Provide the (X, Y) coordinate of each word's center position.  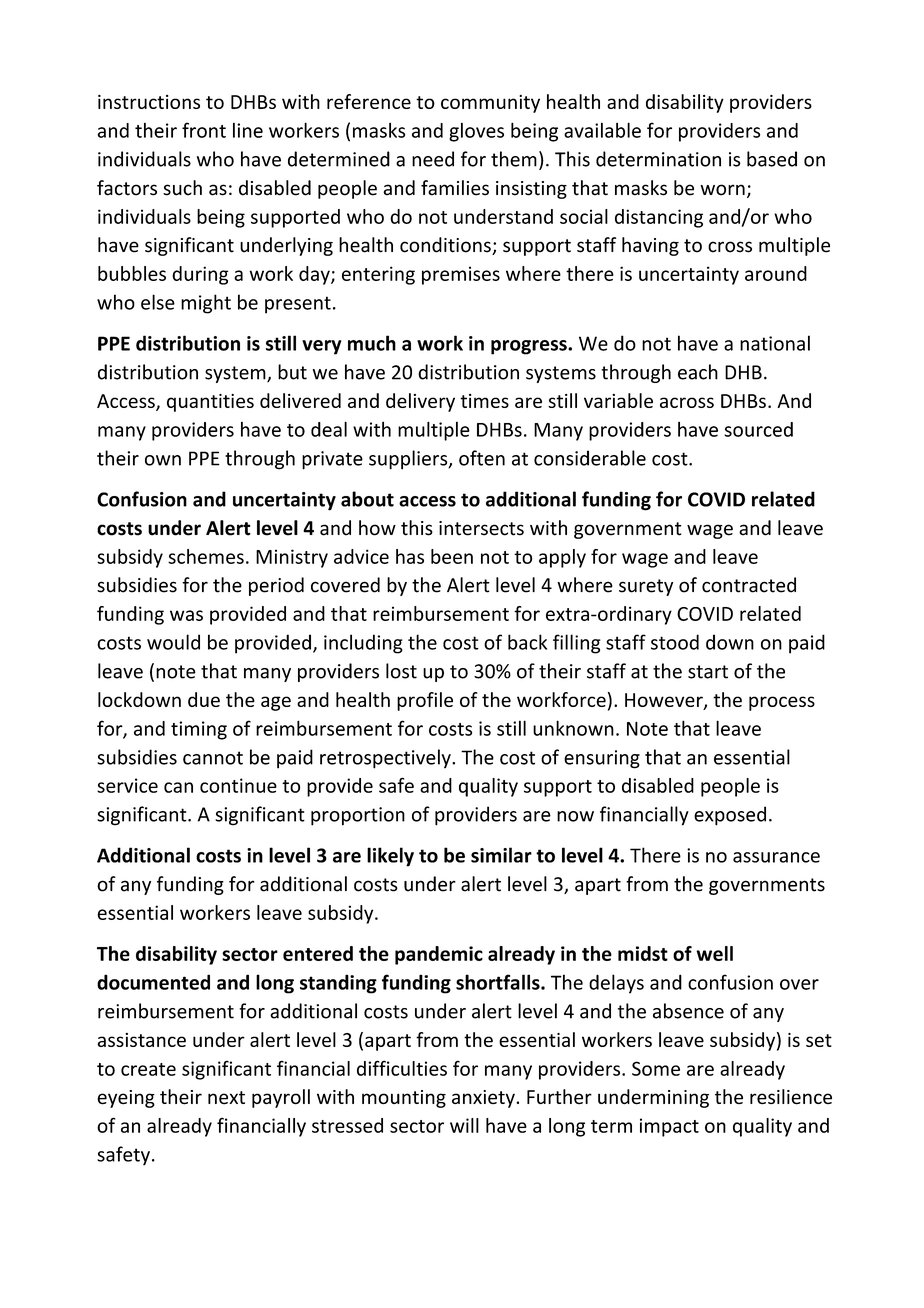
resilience (791, 1097)
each (698, 372)
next (226, 1098)
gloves (476, 132)
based (772, 159)
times (484, 401)
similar (501, 855)
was (186, 615)
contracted (749, 585)
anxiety (484, 1099)
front (204, 130)
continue (238, 785)
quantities (210, 403)
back (527, 642)
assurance (776, 857)
